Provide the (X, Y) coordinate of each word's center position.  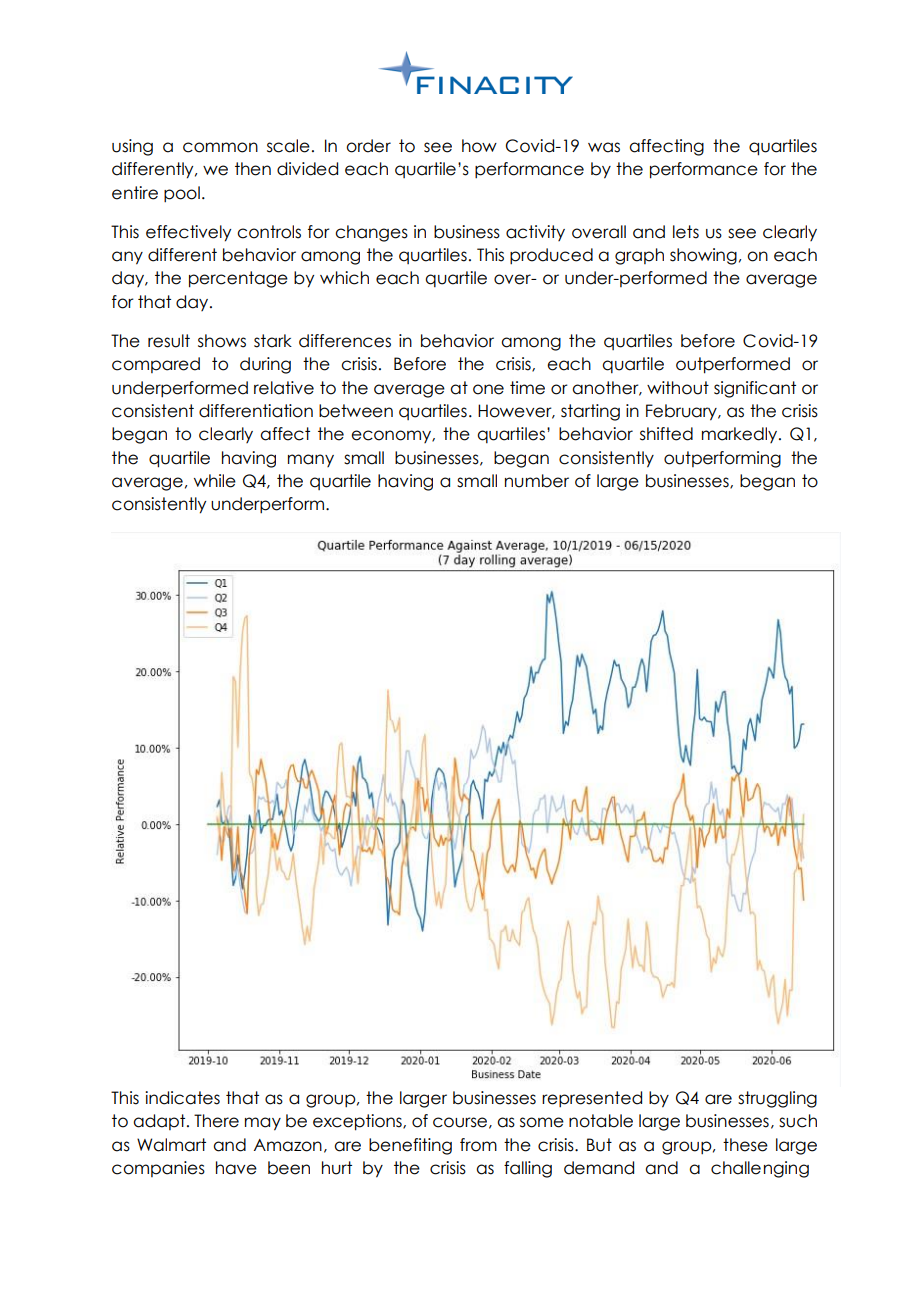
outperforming (722, 459)
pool (182, 194)
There (216, 1121)
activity (535, 233)
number (537, 481)
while (215, 481)
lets (686, 232)
